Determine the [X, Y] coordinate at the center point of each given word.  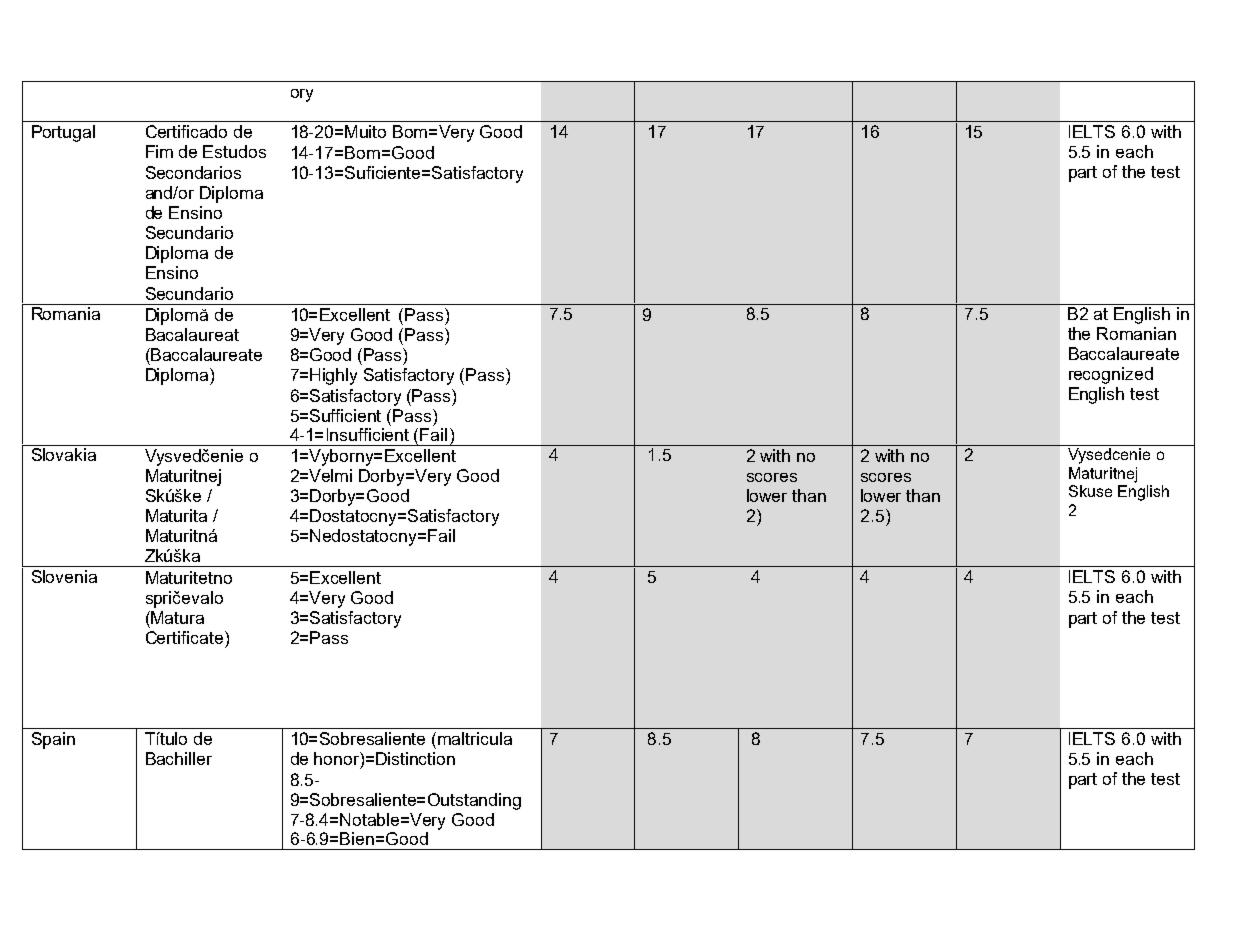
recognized [1111, 375]
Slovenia [64, 576]
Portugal [63, 133]
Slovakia [64, 454]
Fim [159, 151]
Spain [53, 740]
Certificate [186, 637]
